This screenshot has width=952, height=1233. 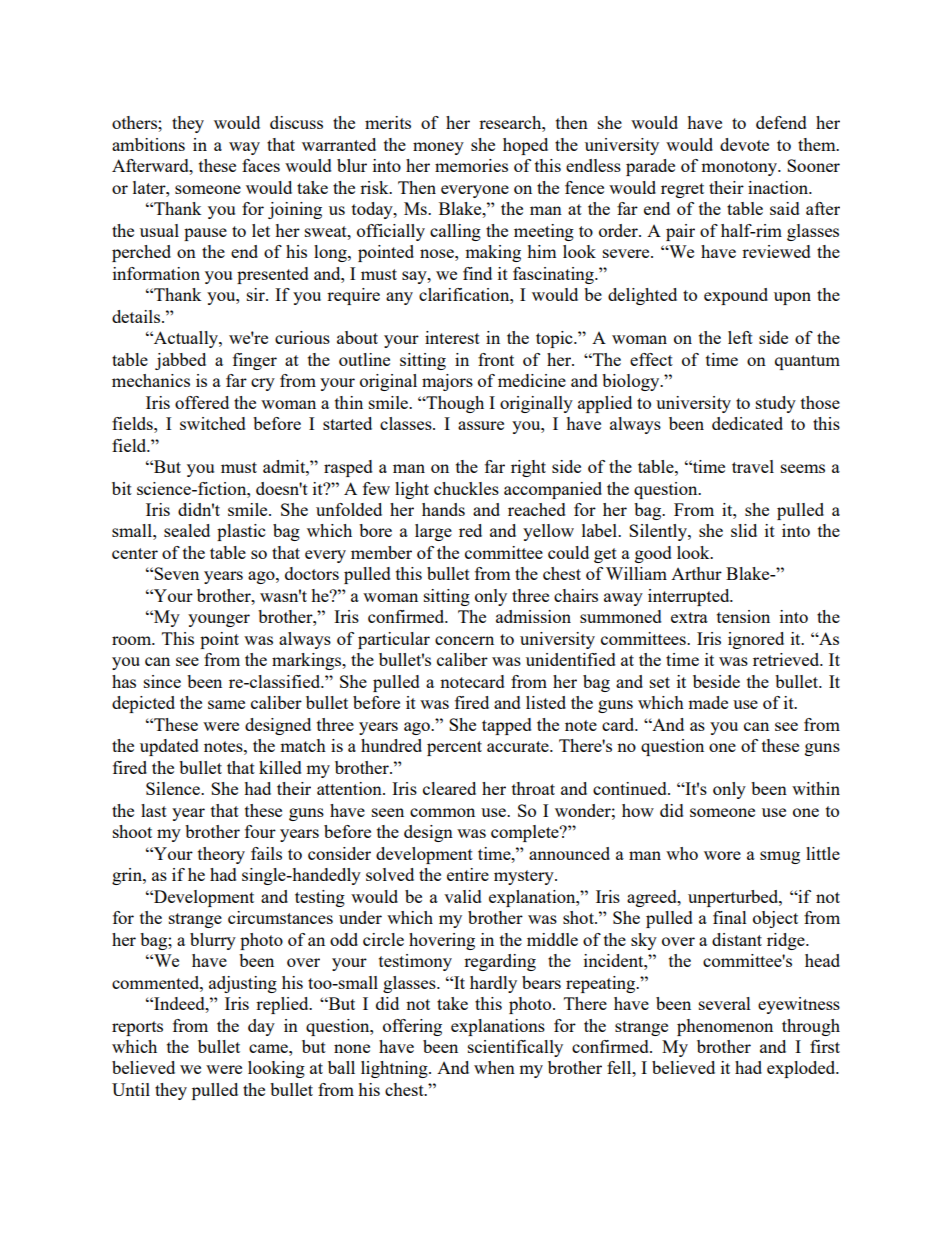 What do you see at coordinates (261, 165) in the screenshot?
I see `faces` at bounding box center [261, 165].
